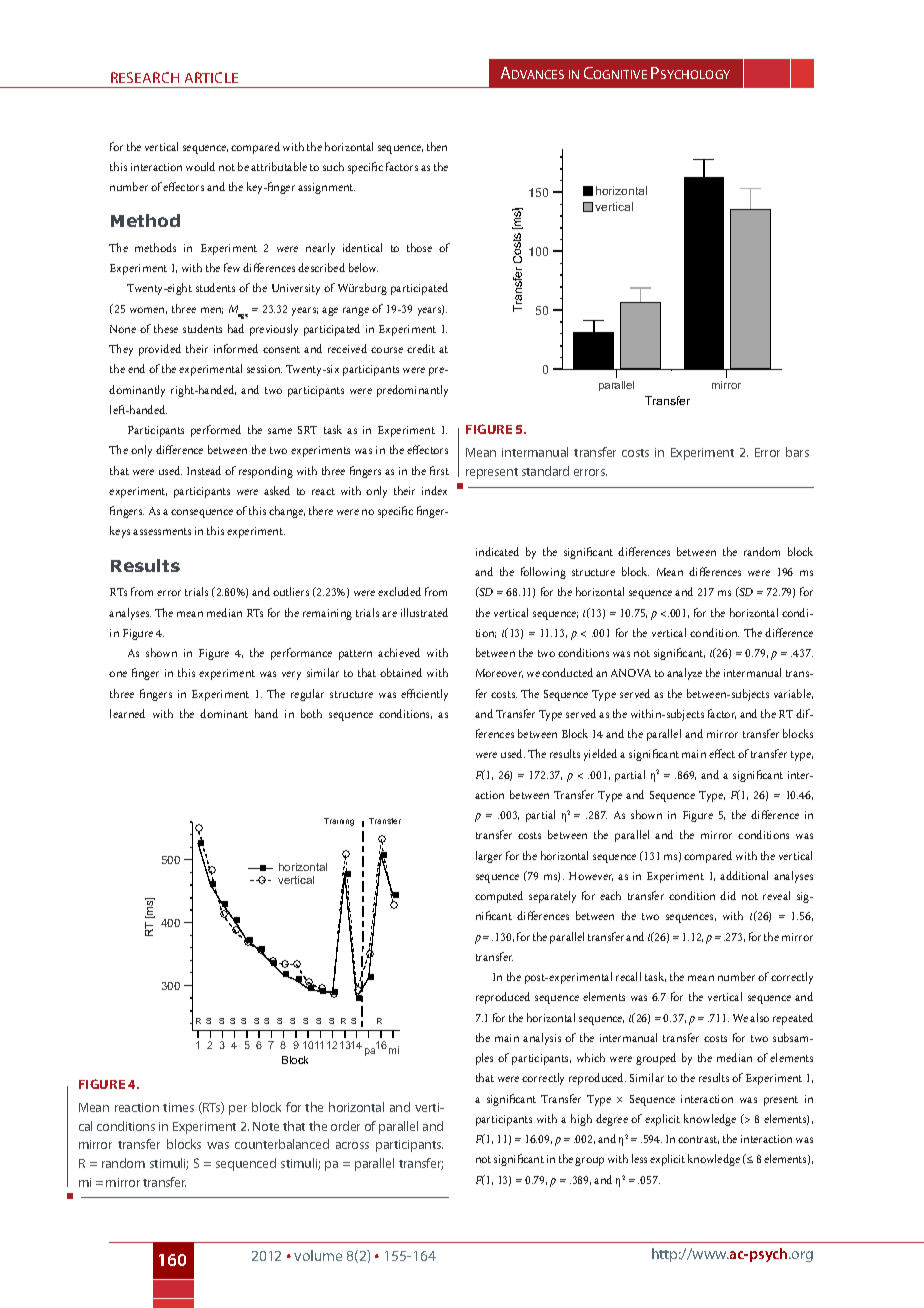  Describe the element at coordinates (204, 470) in the screenshot. I see `Instead` at that location.
